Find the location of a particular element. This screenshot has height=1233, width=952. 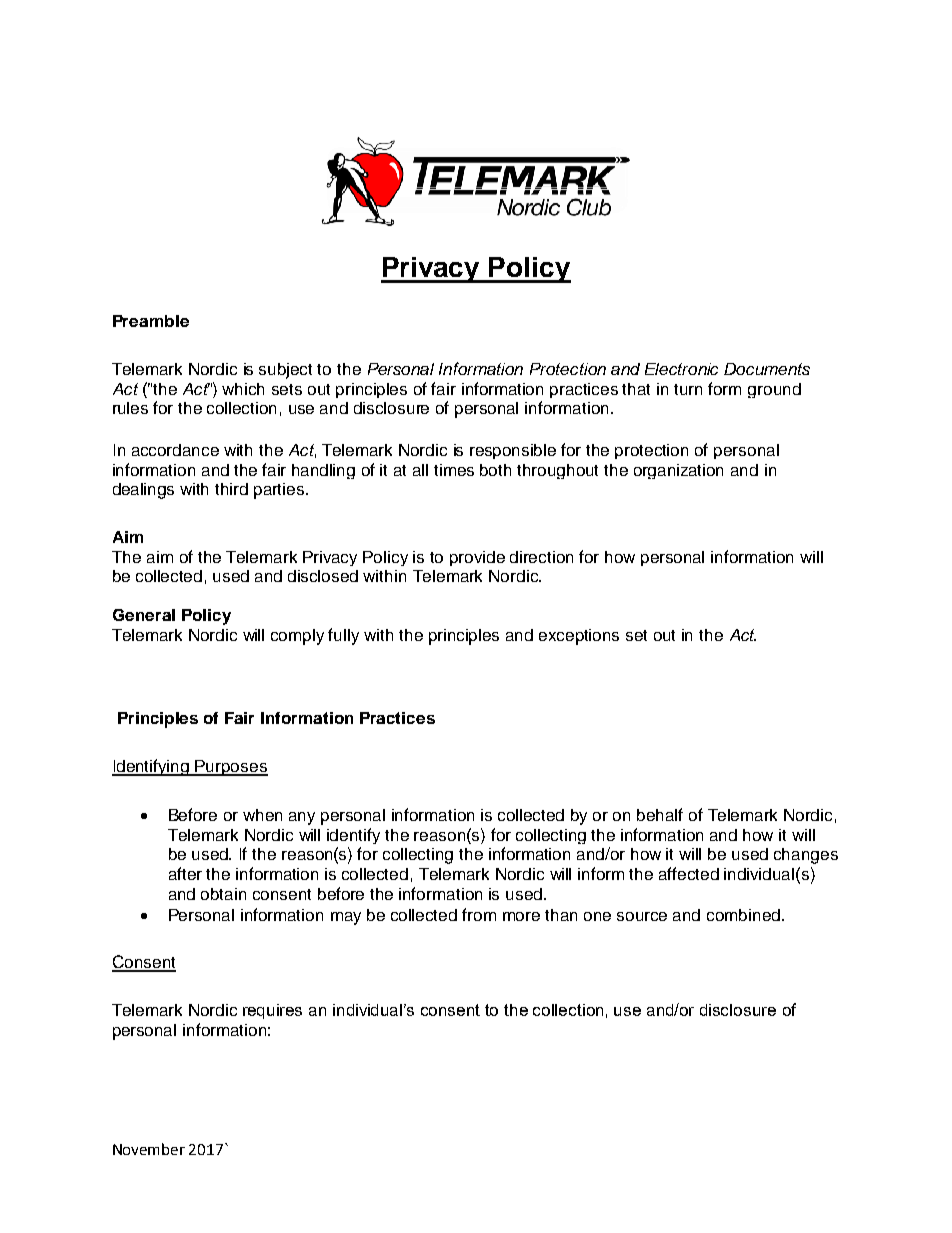

requires is located at coordinates (272, 1011).
